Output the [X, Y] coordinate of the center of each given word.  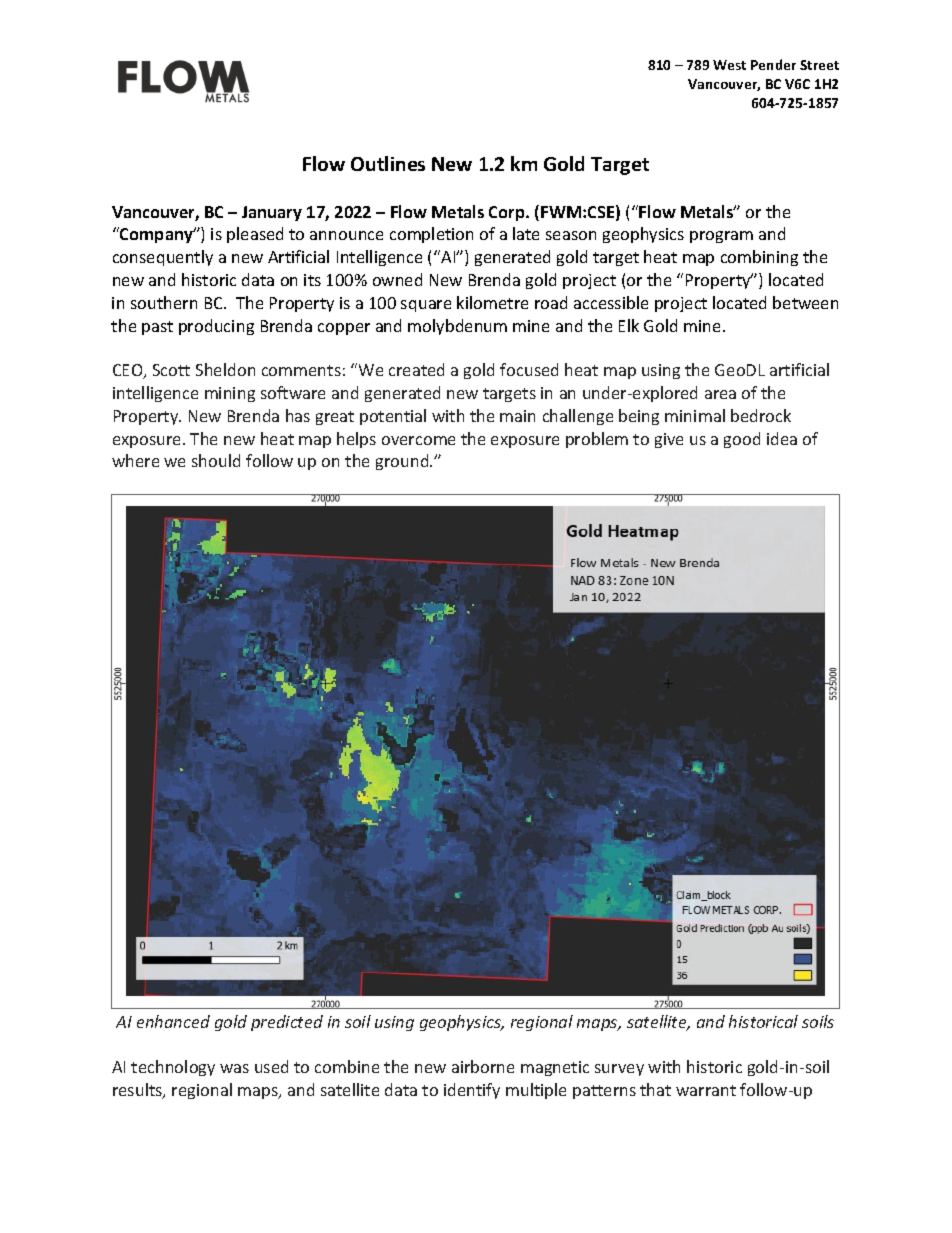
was [234, 1068]
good [742, 440]
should [216, 460]
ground [403, 462]
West [729, 65]
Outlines [388, 163]
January [272, 213]
